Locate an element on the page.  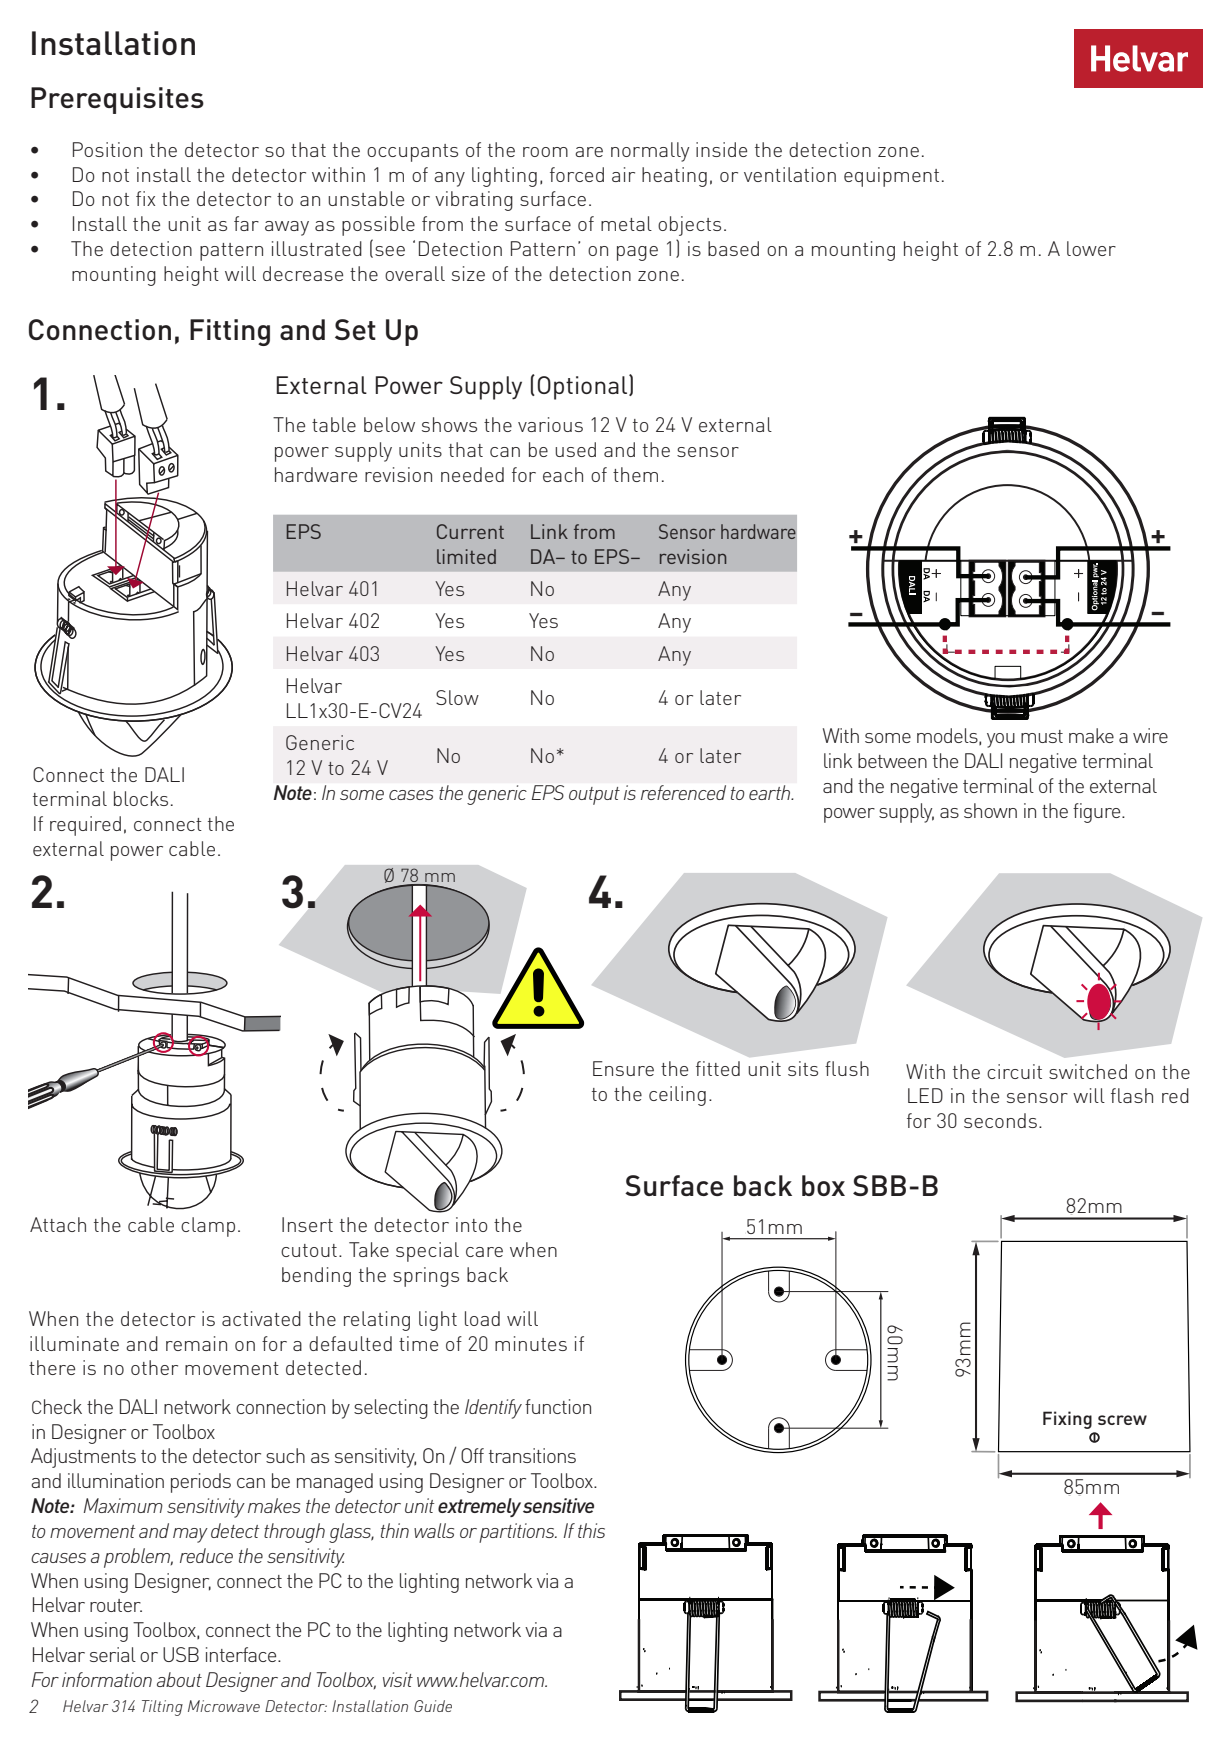
Fixing is located at coordinates (1067, 1420).
